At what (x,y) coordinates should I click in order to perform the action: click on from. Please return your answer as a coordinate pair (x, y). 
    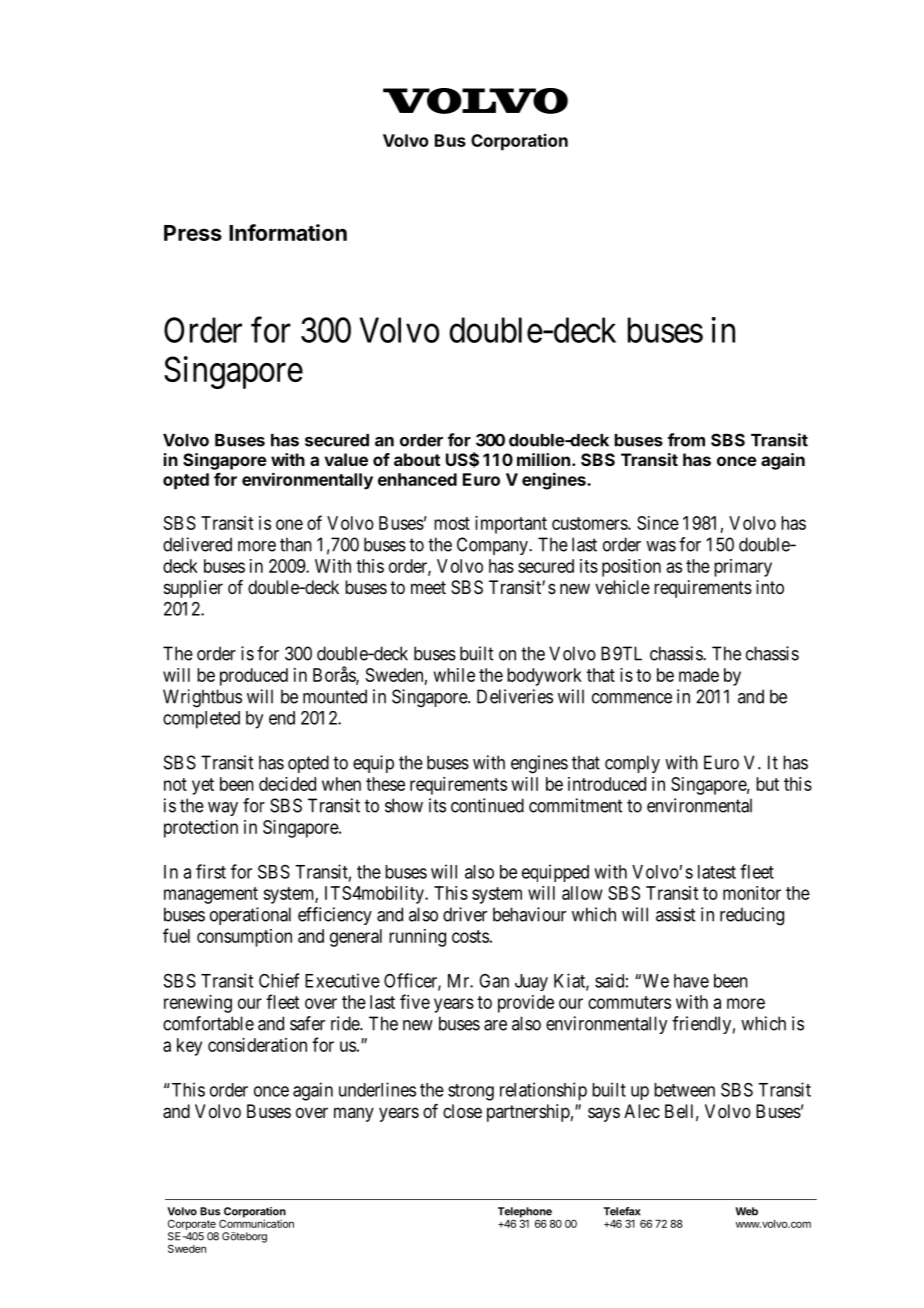
    Looking at the image, I should click on (686, 440).
